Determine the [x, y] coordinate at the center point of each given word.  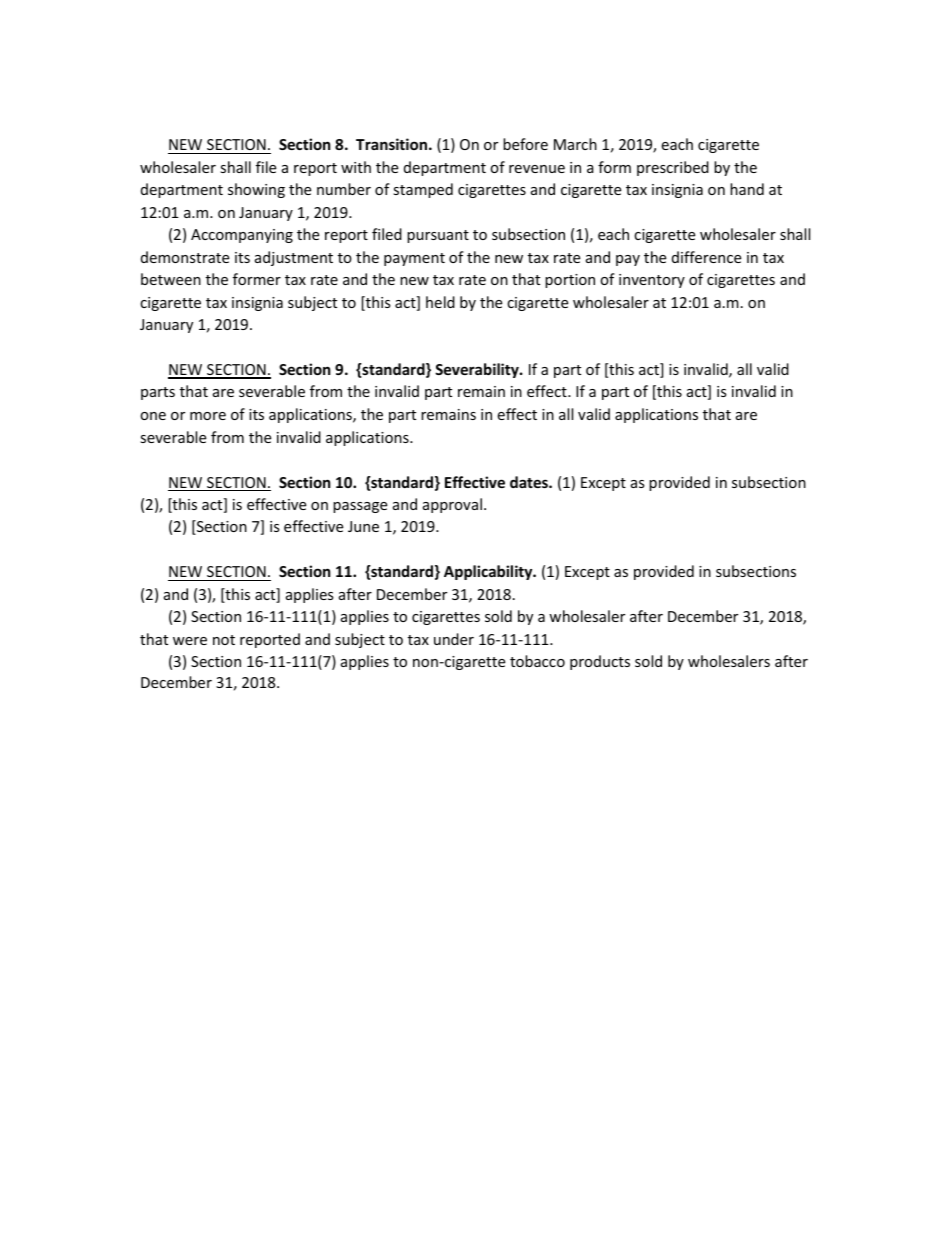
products [600, 662]
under [454, 639]
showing [256, 190]
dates [530, 482]
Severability [478, 370]
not [224, 640]
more [208, 416]
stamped [423, 190]
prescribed [673, 168]
